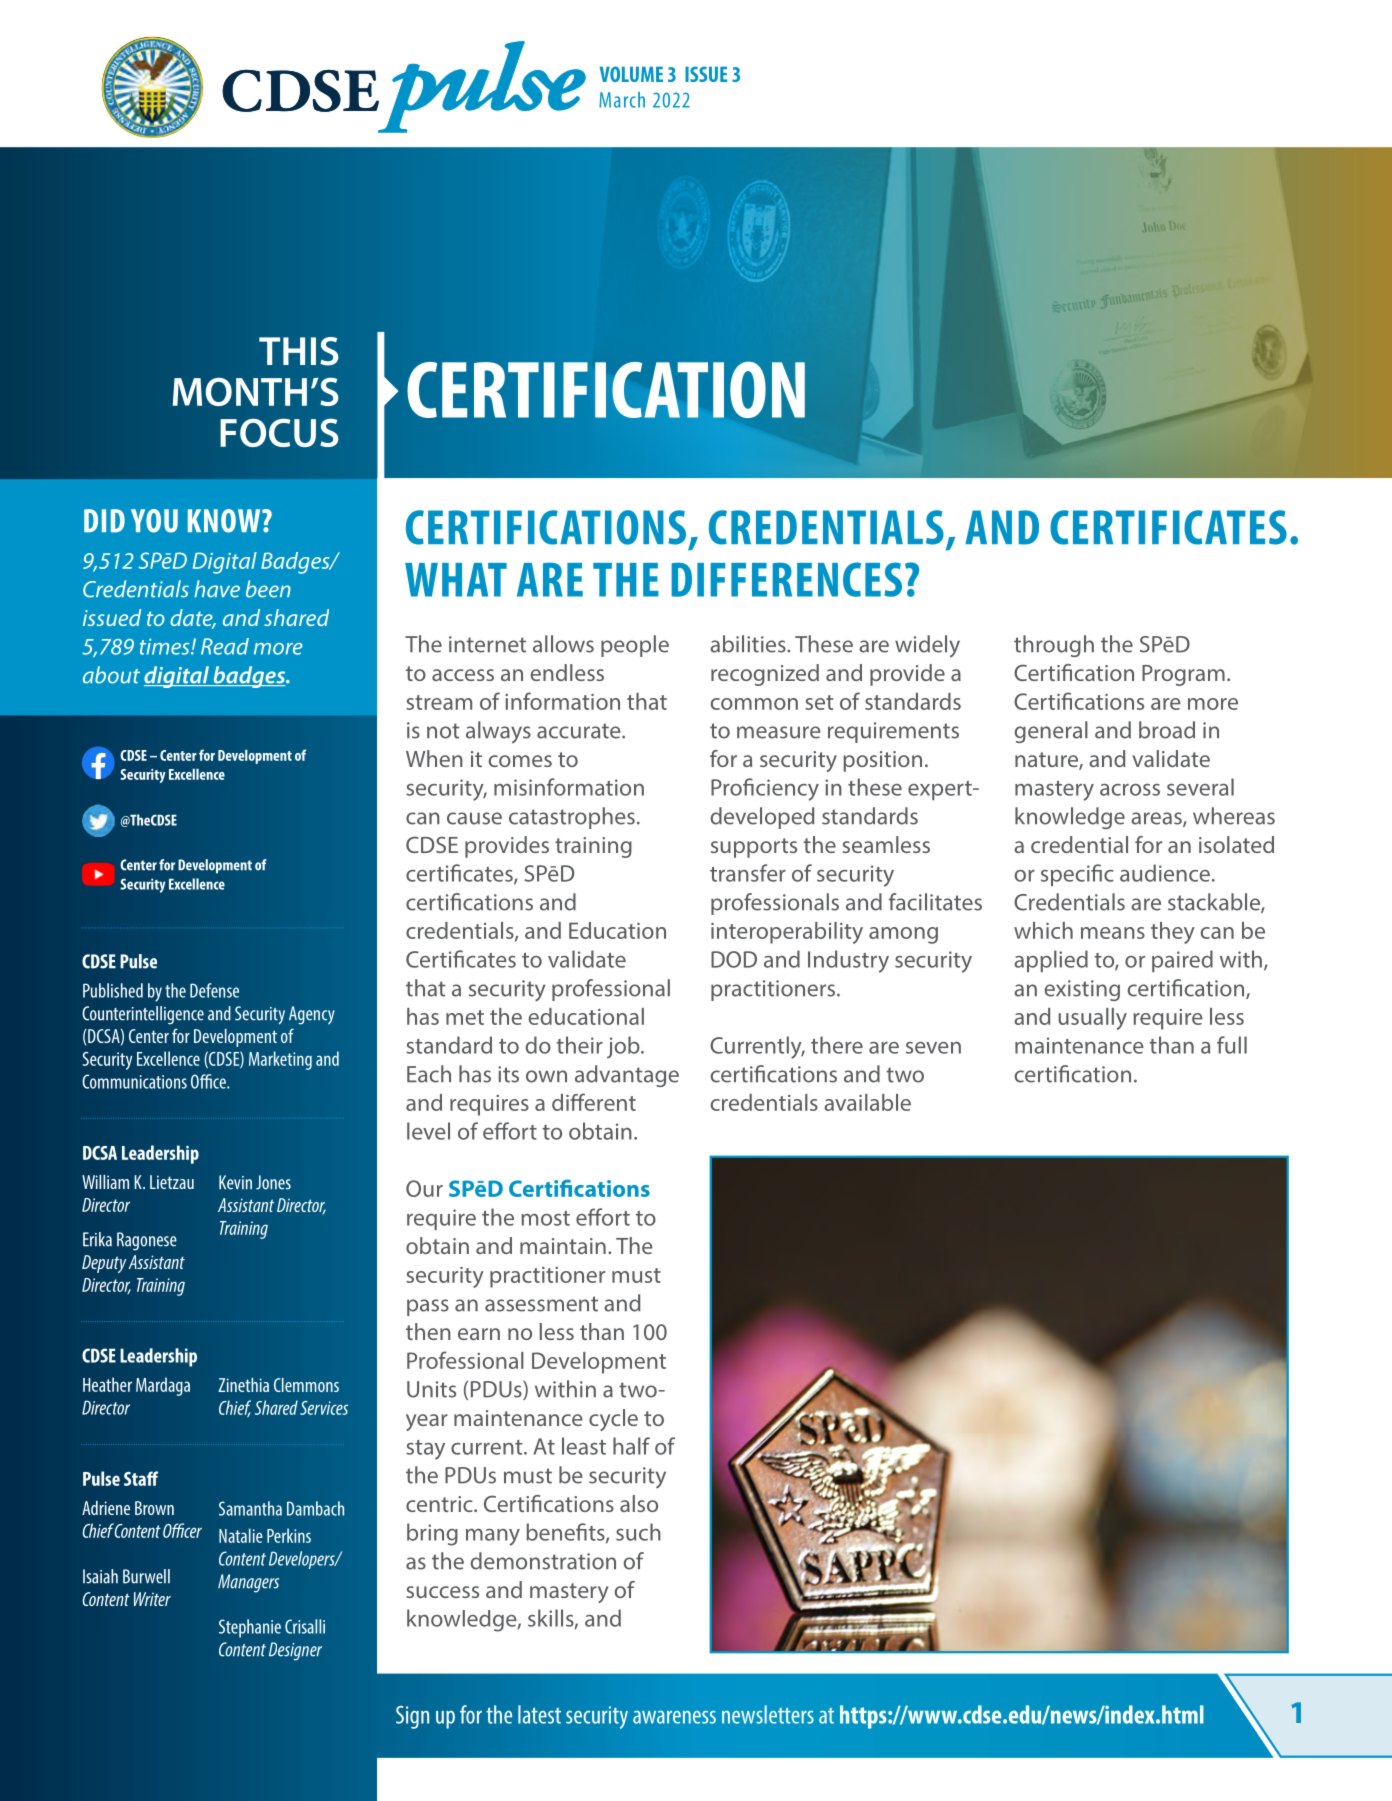 The width and height of the screenshot is (1392, 1801). Describe the element at coordinates (631, 74) in the screenshot. I see `VOLUME` at that location.
